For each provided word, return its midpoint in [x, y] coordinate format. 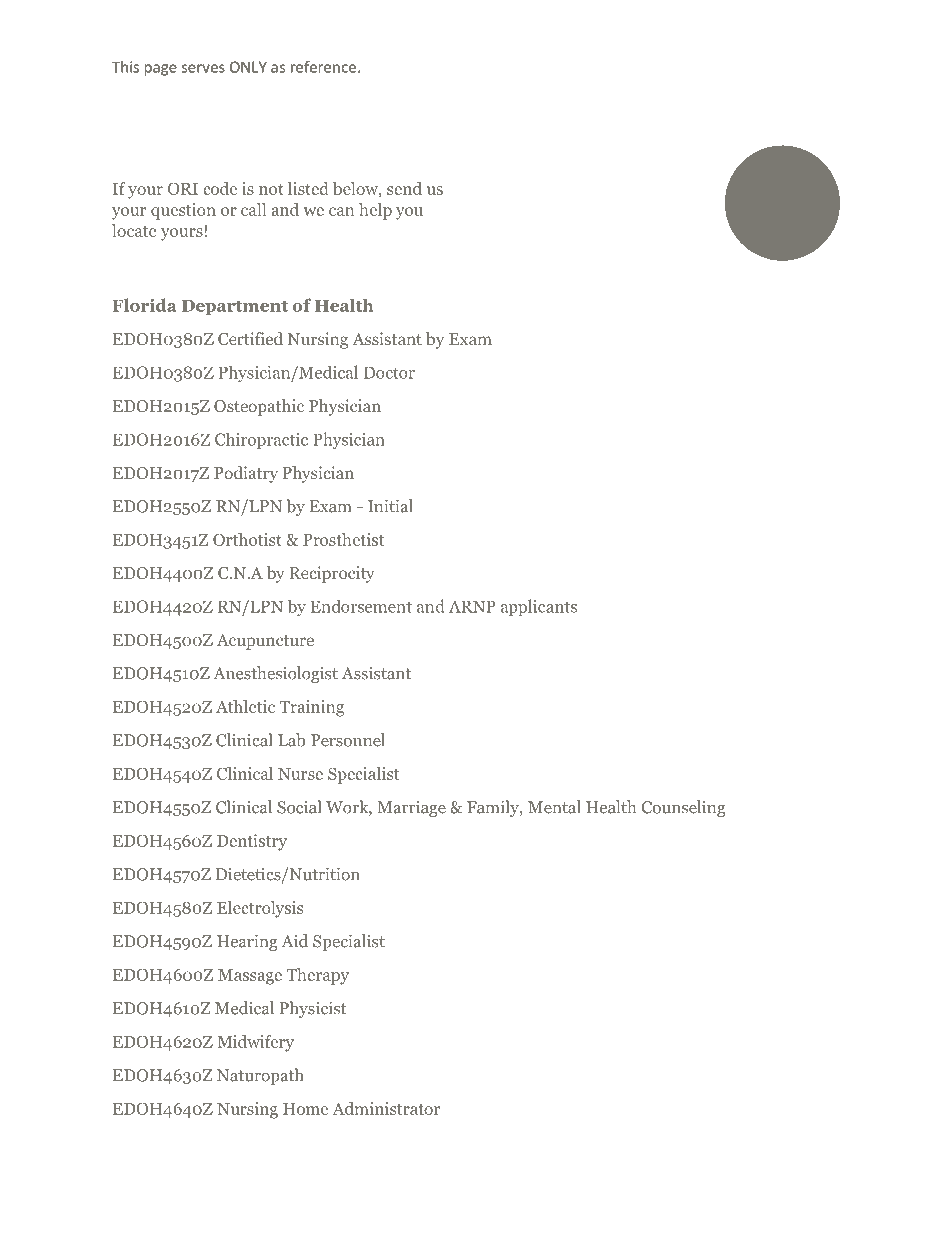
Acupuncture [265, 642]
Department [235, 307]
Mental [554, 807]
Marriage [411, 809]
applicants [539, 607]
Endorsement [361, 606]
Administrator [386, 1108]
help [375, 211]
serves [203, 68]
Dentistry [252, 842]
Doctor [389, 372]
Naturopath [260, 1076]
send [404, 188]
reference [325, 67]
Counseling [684, 808]
